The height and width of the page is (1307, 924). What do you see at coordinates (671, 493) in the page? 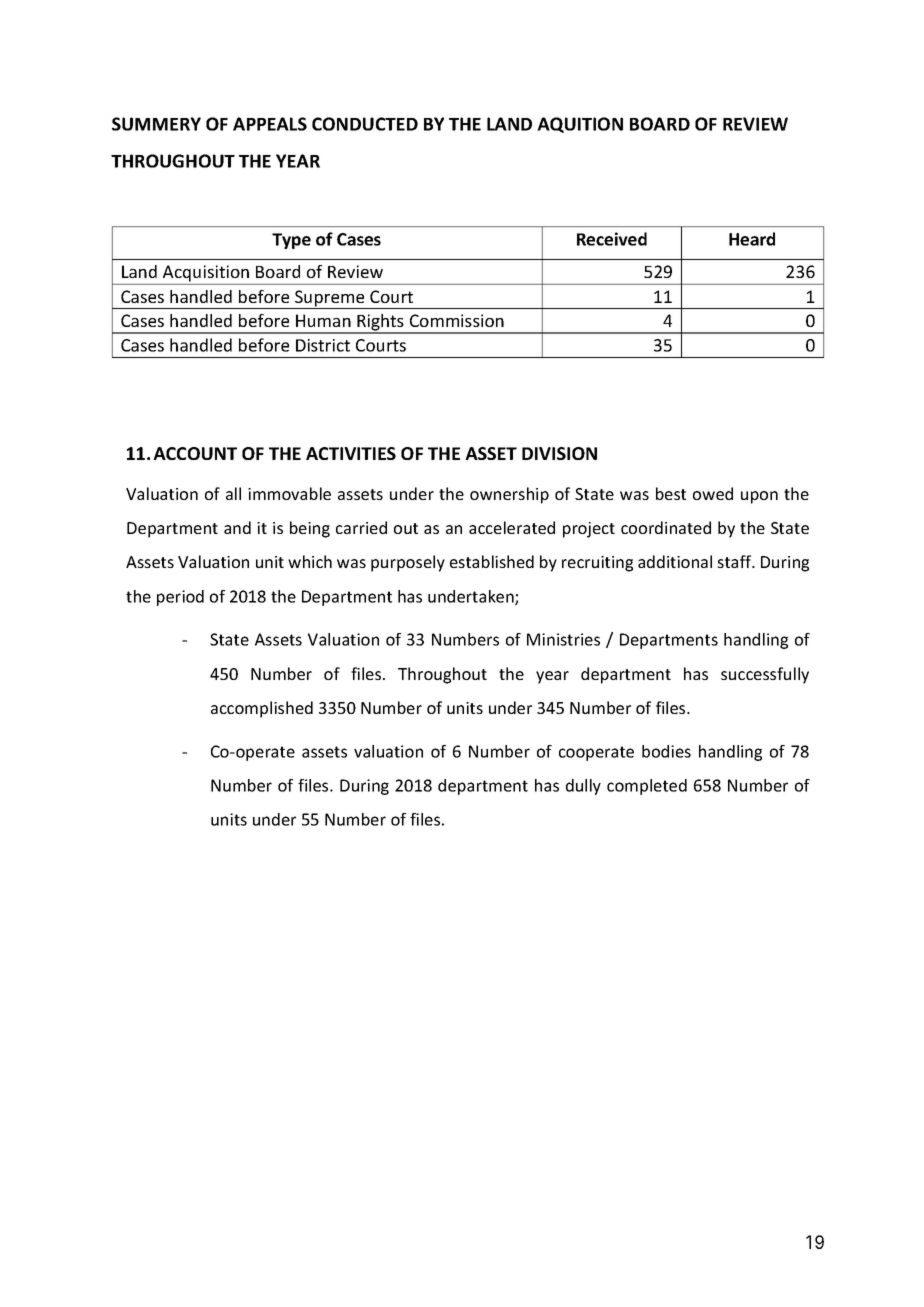
I see `best` at bounding box center [671, 493].
